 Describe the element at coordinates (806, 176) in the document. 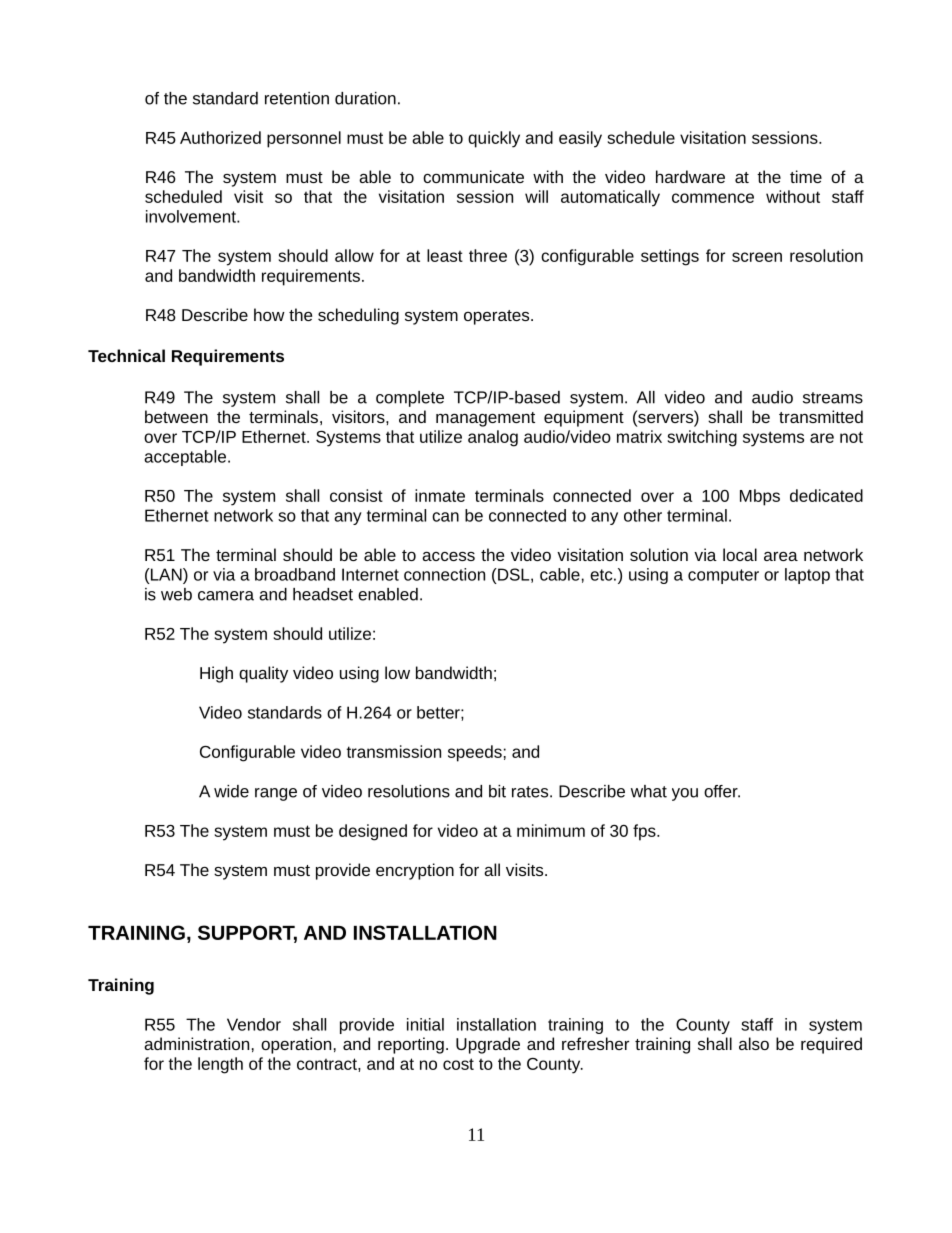

I see `time` at that location.
